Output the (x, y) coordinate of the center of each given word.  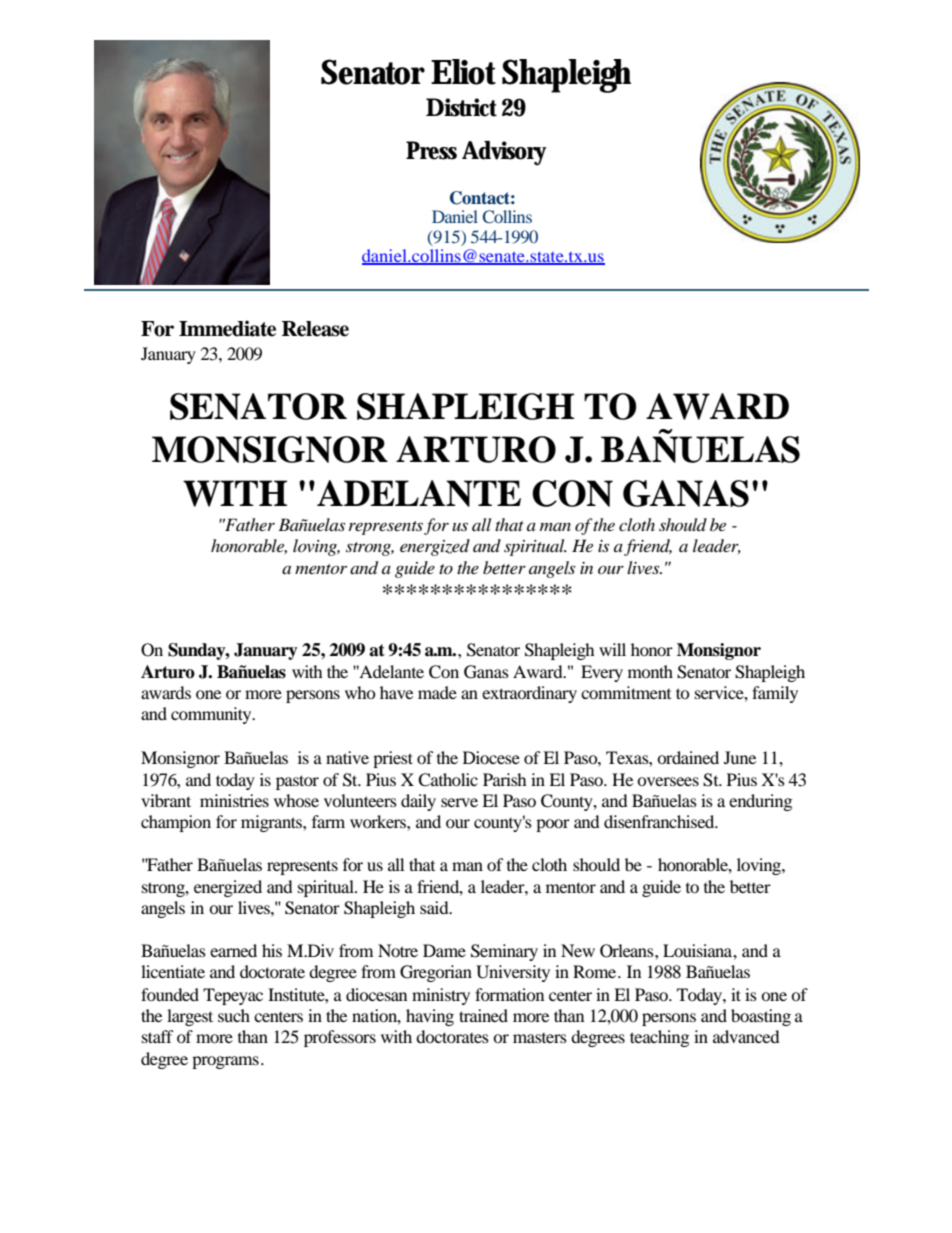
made (437, 692)
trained (483, 1015)
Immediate (227, 328)
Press (431, 150)
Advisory (504, 153)
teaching (659, 1038)
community (212, 715)
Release (315, 329)
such (234, 1015)
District (461, 107)
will (612, 649)
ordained (688, 757)
